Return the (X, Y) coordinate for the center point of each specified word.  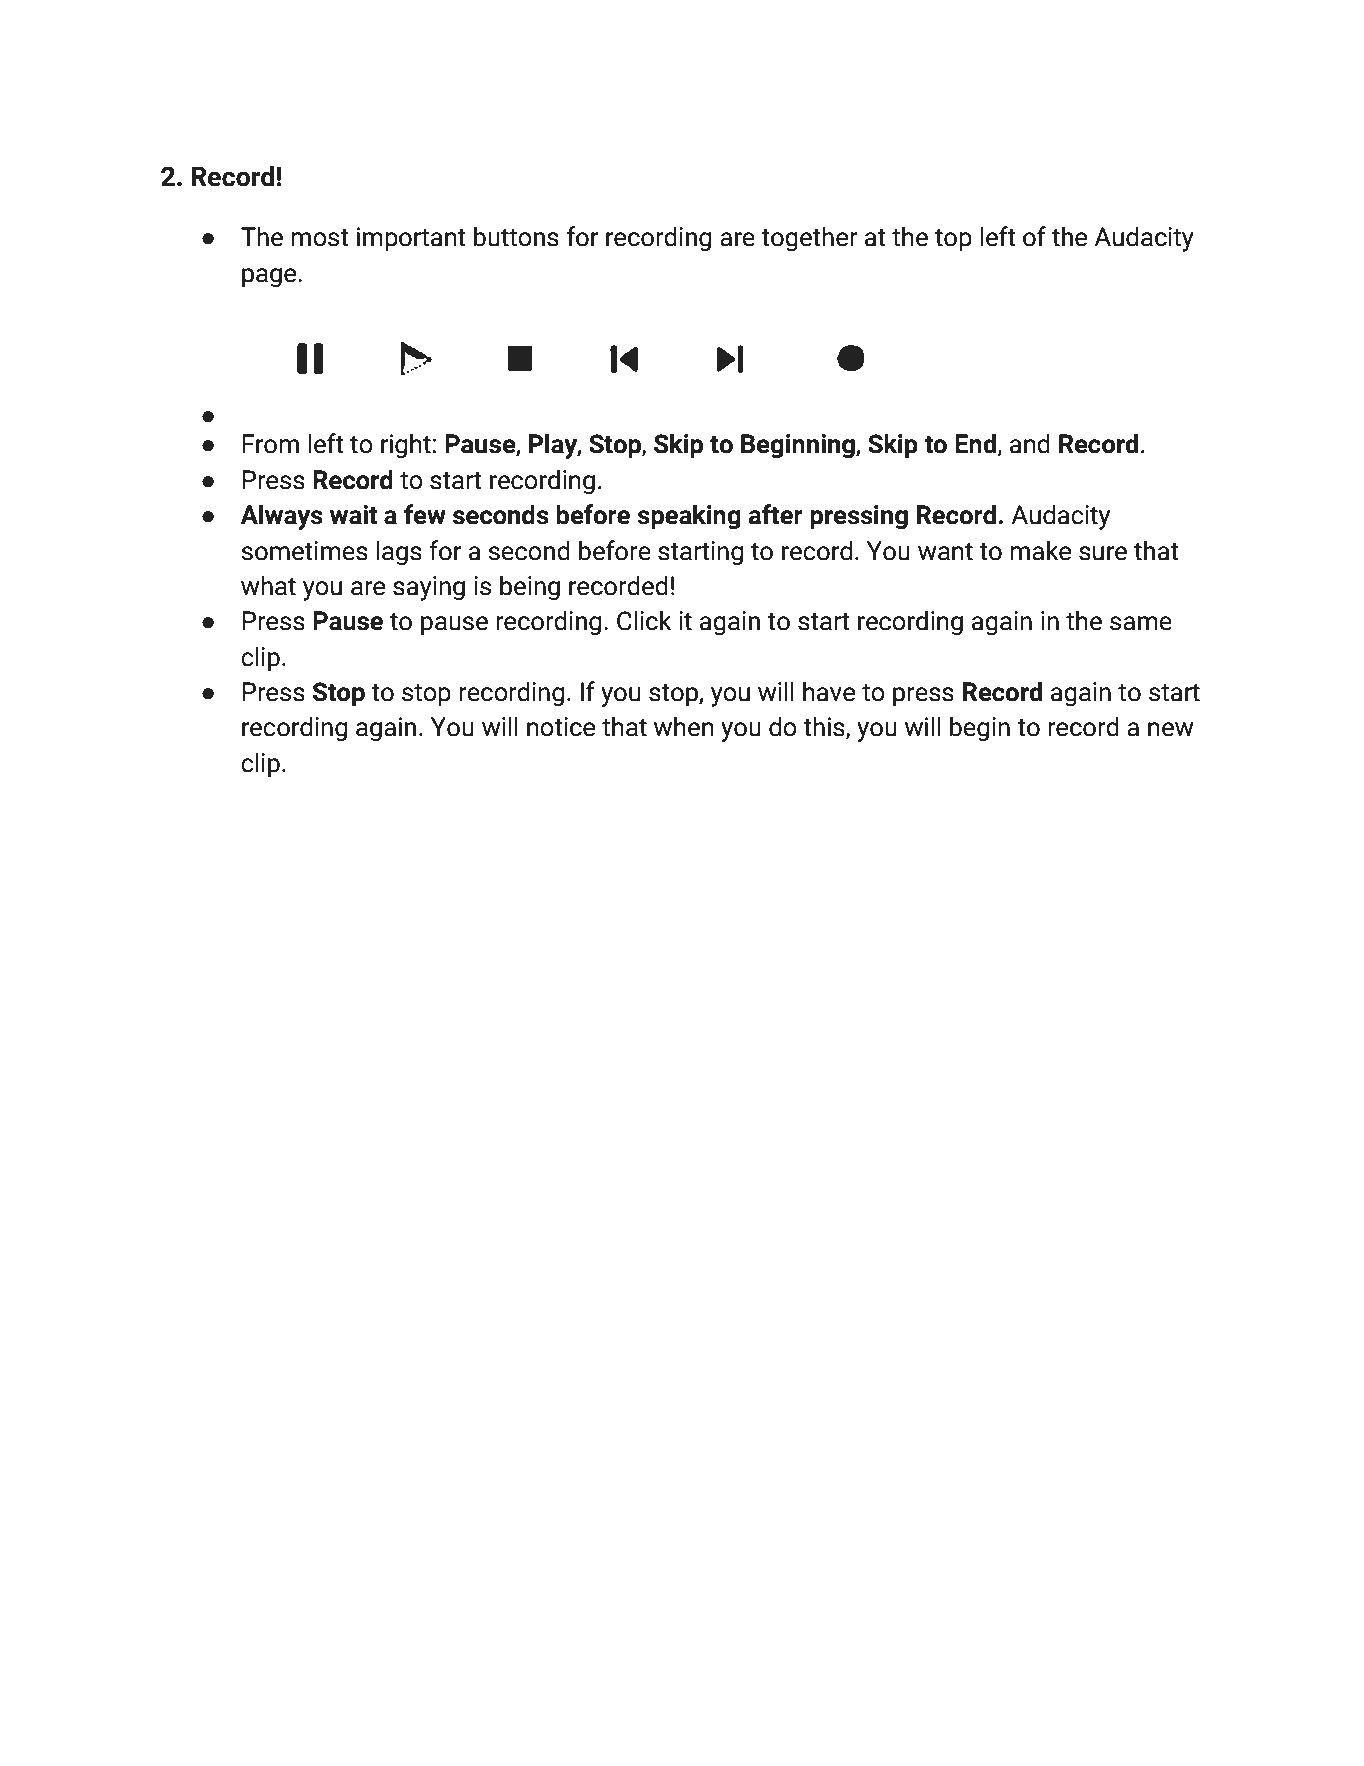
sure (1103, 553)
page (270, 278)
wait (354, 515)
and (1030, 443)
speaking (689, 517)
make (1040, 550)
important (411, 239)
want (945, 552)
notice (561, 727)
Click (644, 620)
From (270, 444)
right (406, 446)
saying (429, 588)
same (1141, 623)
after (775, 514)
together (809, 239)
